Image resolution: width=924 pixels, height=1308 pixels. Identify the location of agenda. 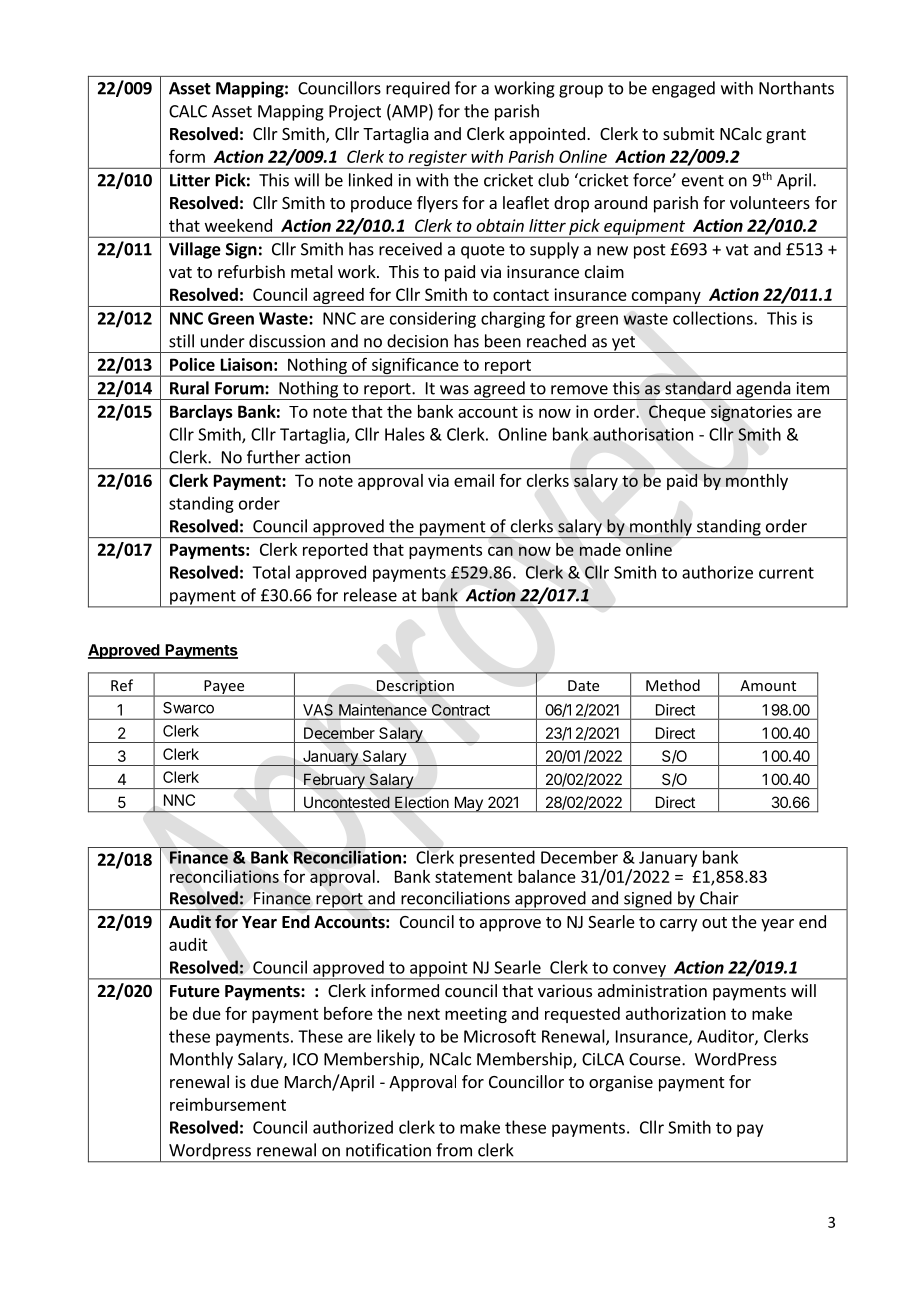
(763, 390).
